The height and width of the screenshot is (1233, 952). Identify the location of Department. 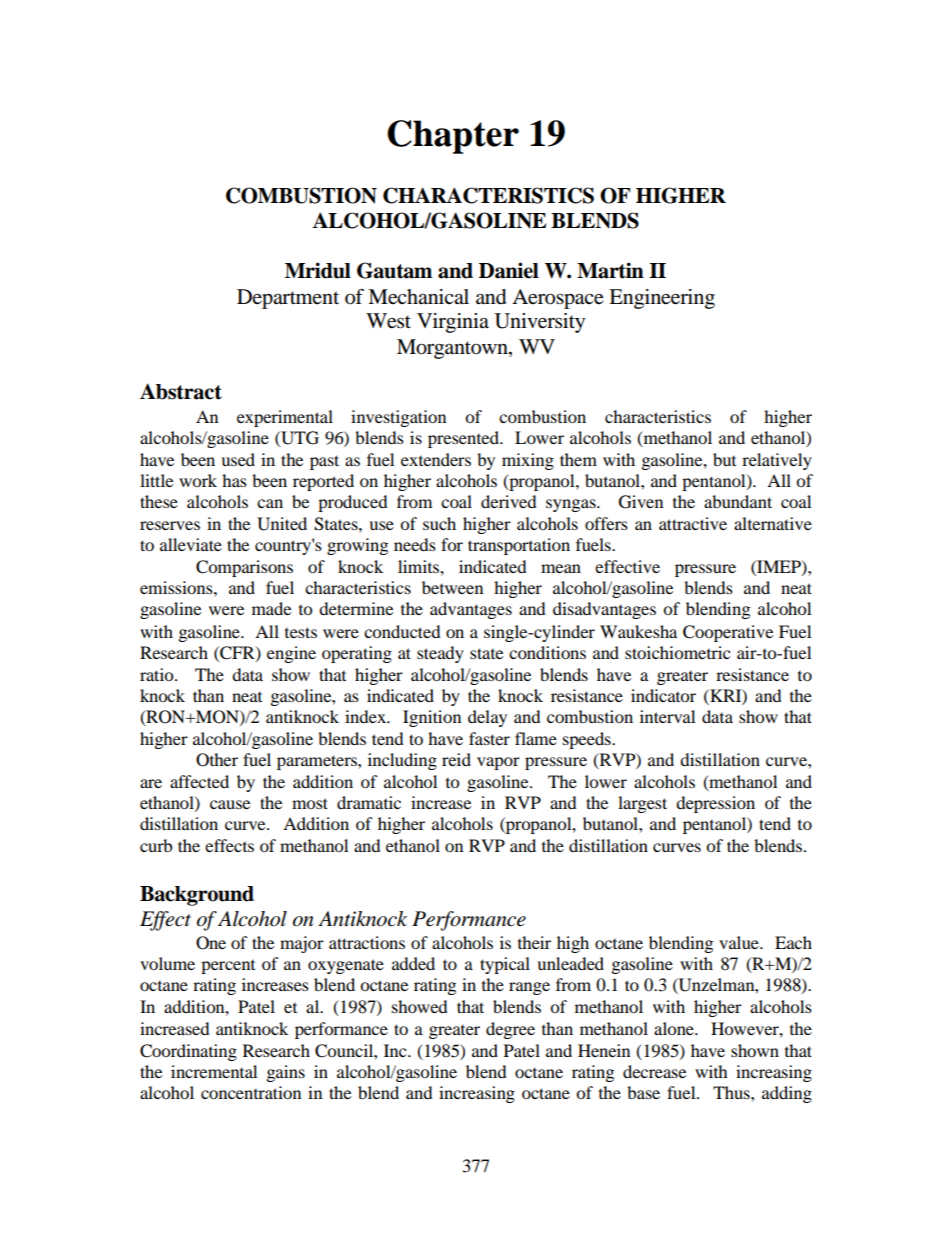
(288, 299).
